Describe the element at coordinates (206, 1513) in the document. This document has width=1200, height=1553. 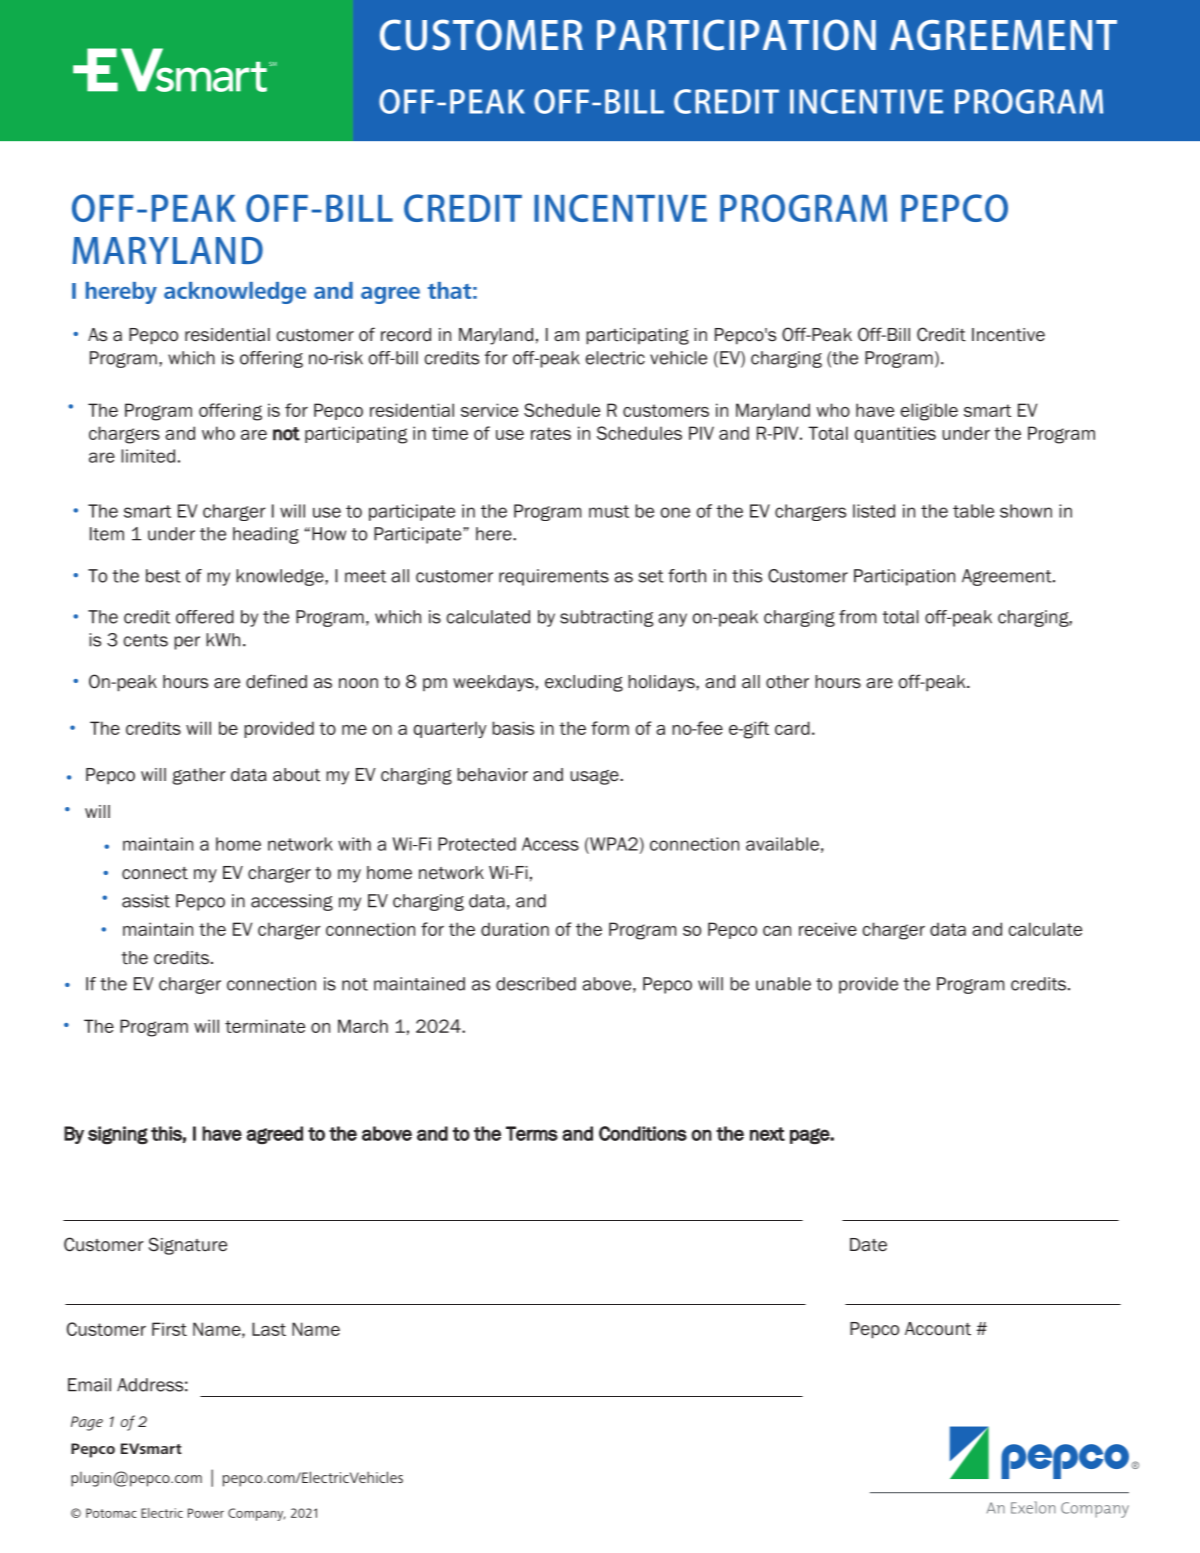
I see `Power` at that location.
